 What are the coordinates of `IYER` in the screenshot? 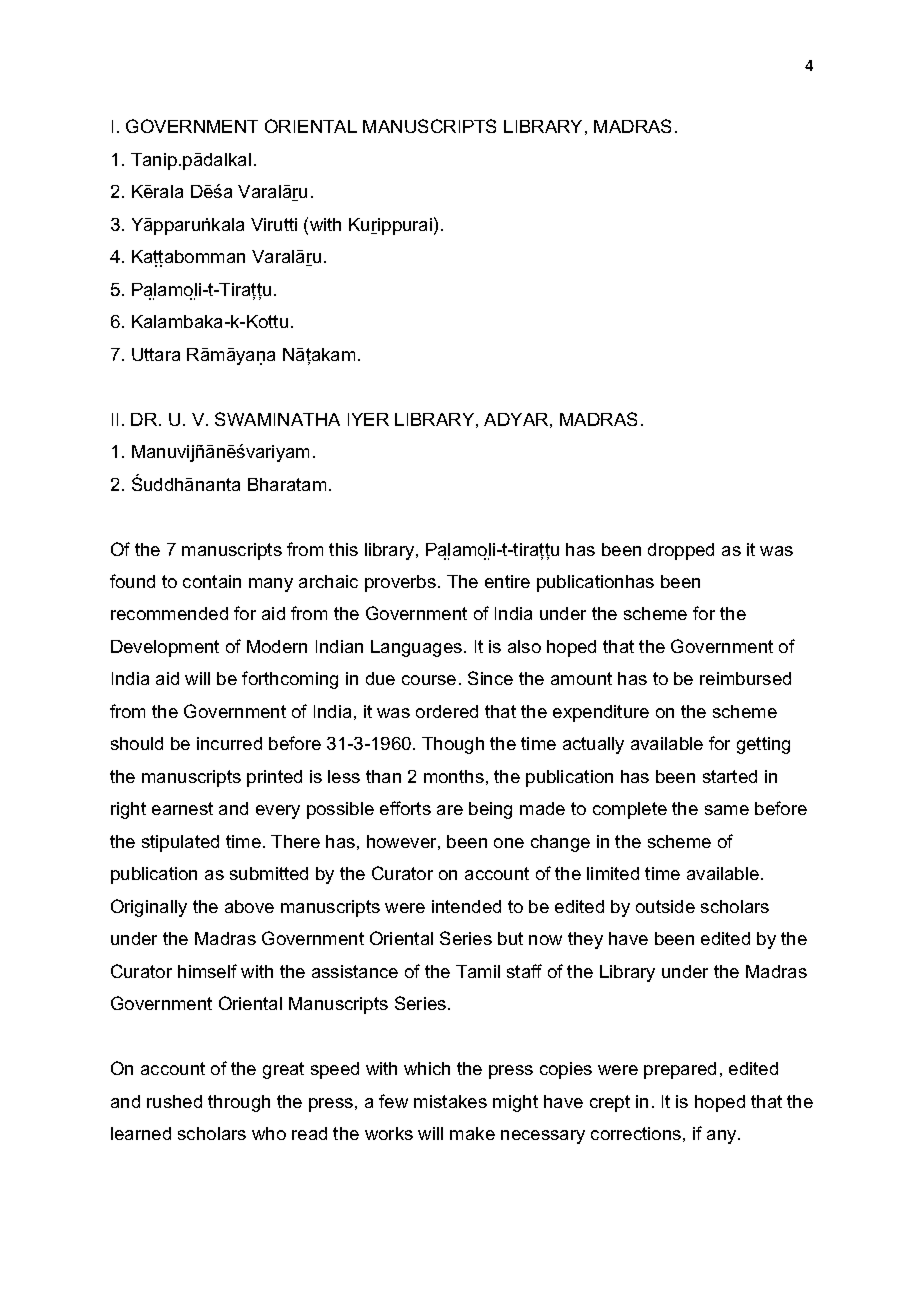 It's located at (368, 419).
